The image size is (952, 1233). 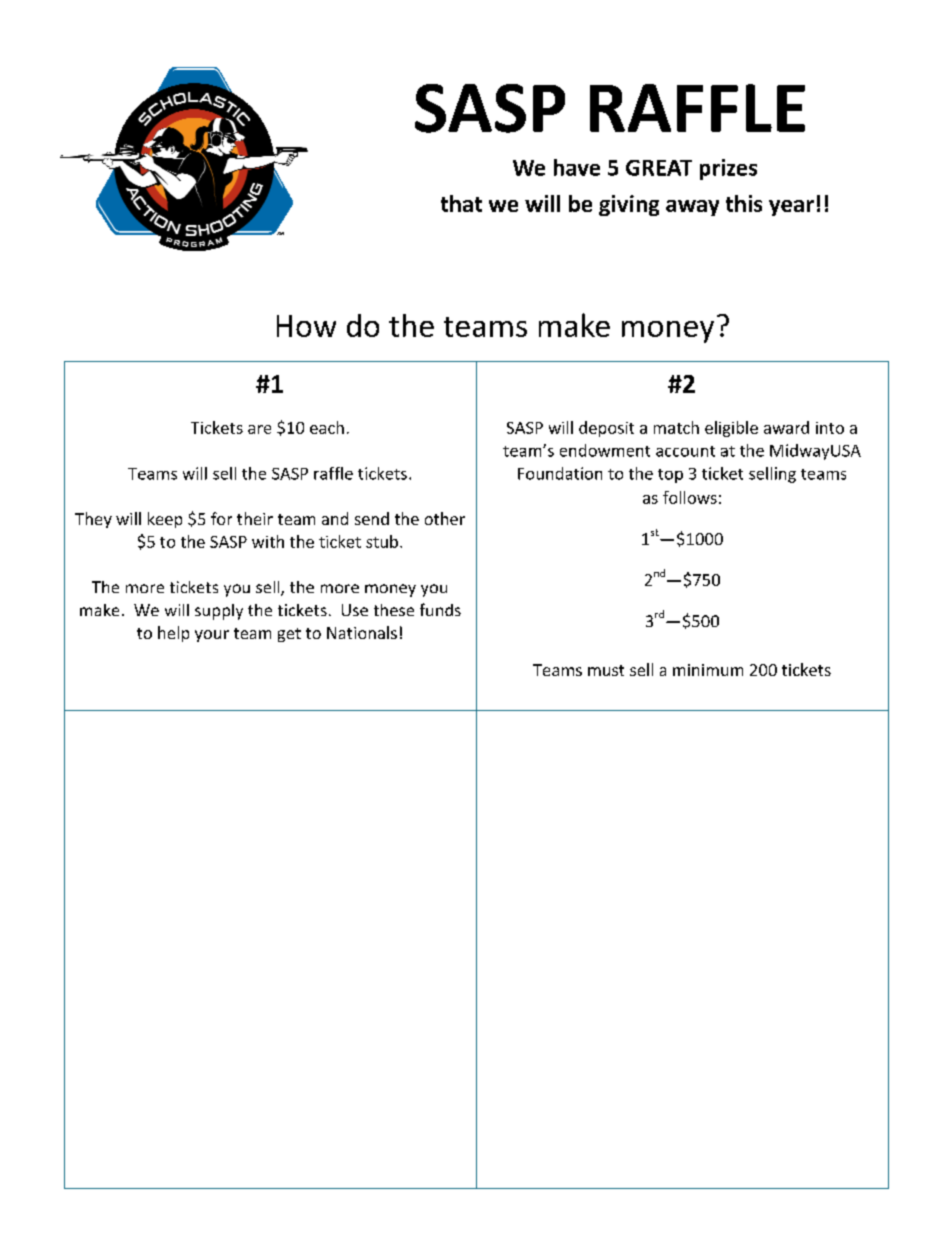 I want to click on follows, so click(x=690, y=497).
